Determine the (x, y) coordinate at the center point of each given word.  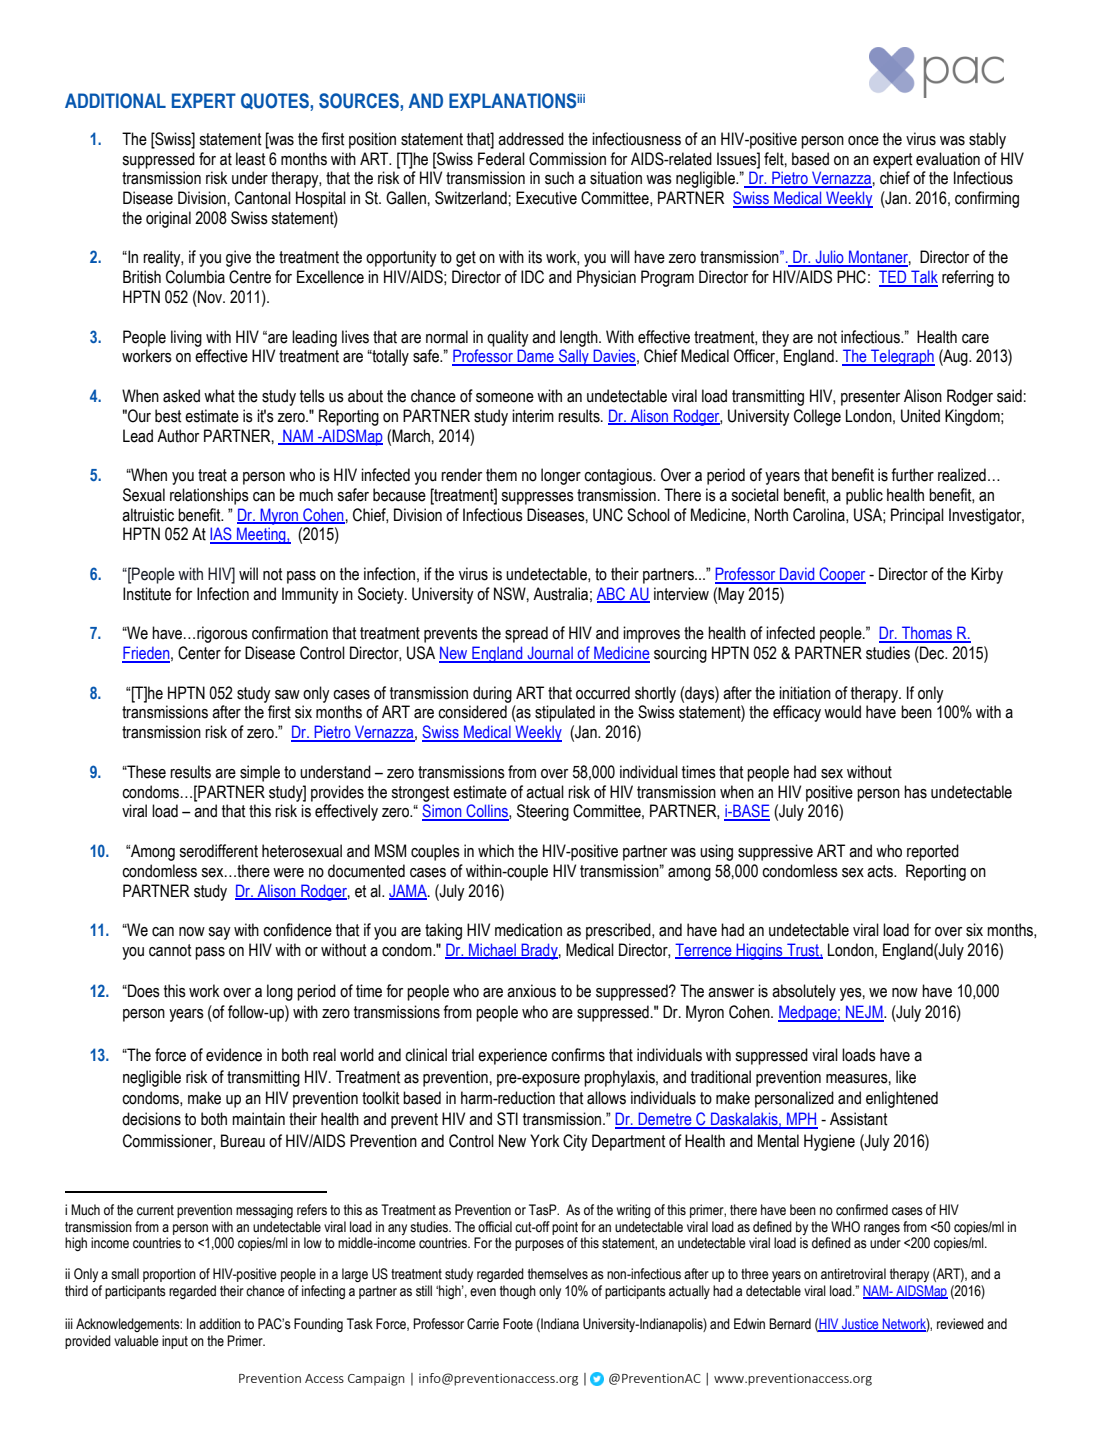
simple (260, 773)
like (906, 1077)
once (863, 141)
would (842, 712)
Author (178, 436)
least (251, 159)
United (920, 416)
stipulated (565, 713)
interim (533, 416)
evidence (234, 1055)
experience (512, 1056)
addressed (531, 139)
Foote (518, 1324)
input (175, 1342)
